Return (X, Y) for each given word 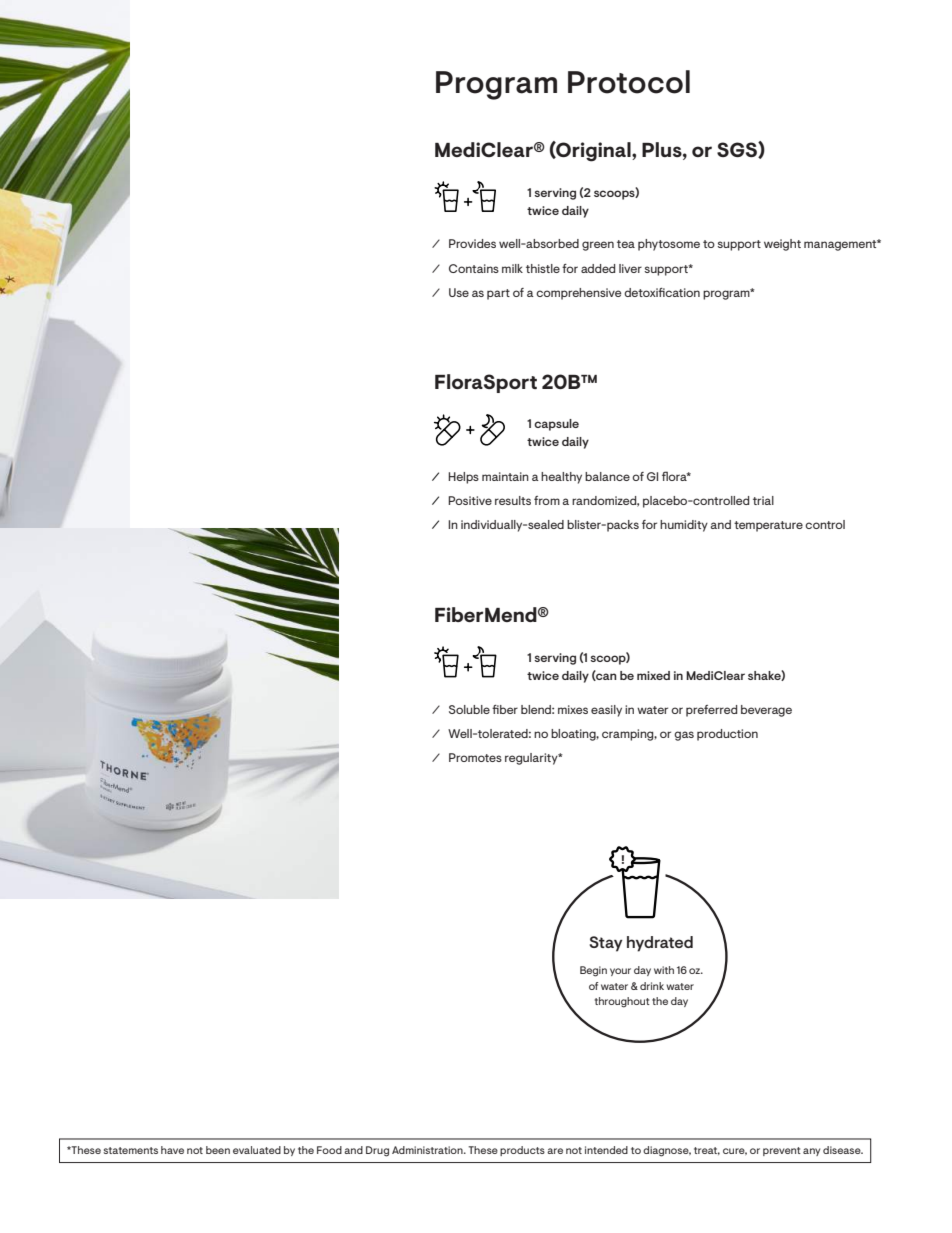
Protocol (629, 82)
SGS (738, 150)
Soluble (469, 709)
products (522, 1151)
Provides (472, 243)
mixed (653, 675)
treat (707, 1151)
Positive (470, 500)
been (218, 1150)
